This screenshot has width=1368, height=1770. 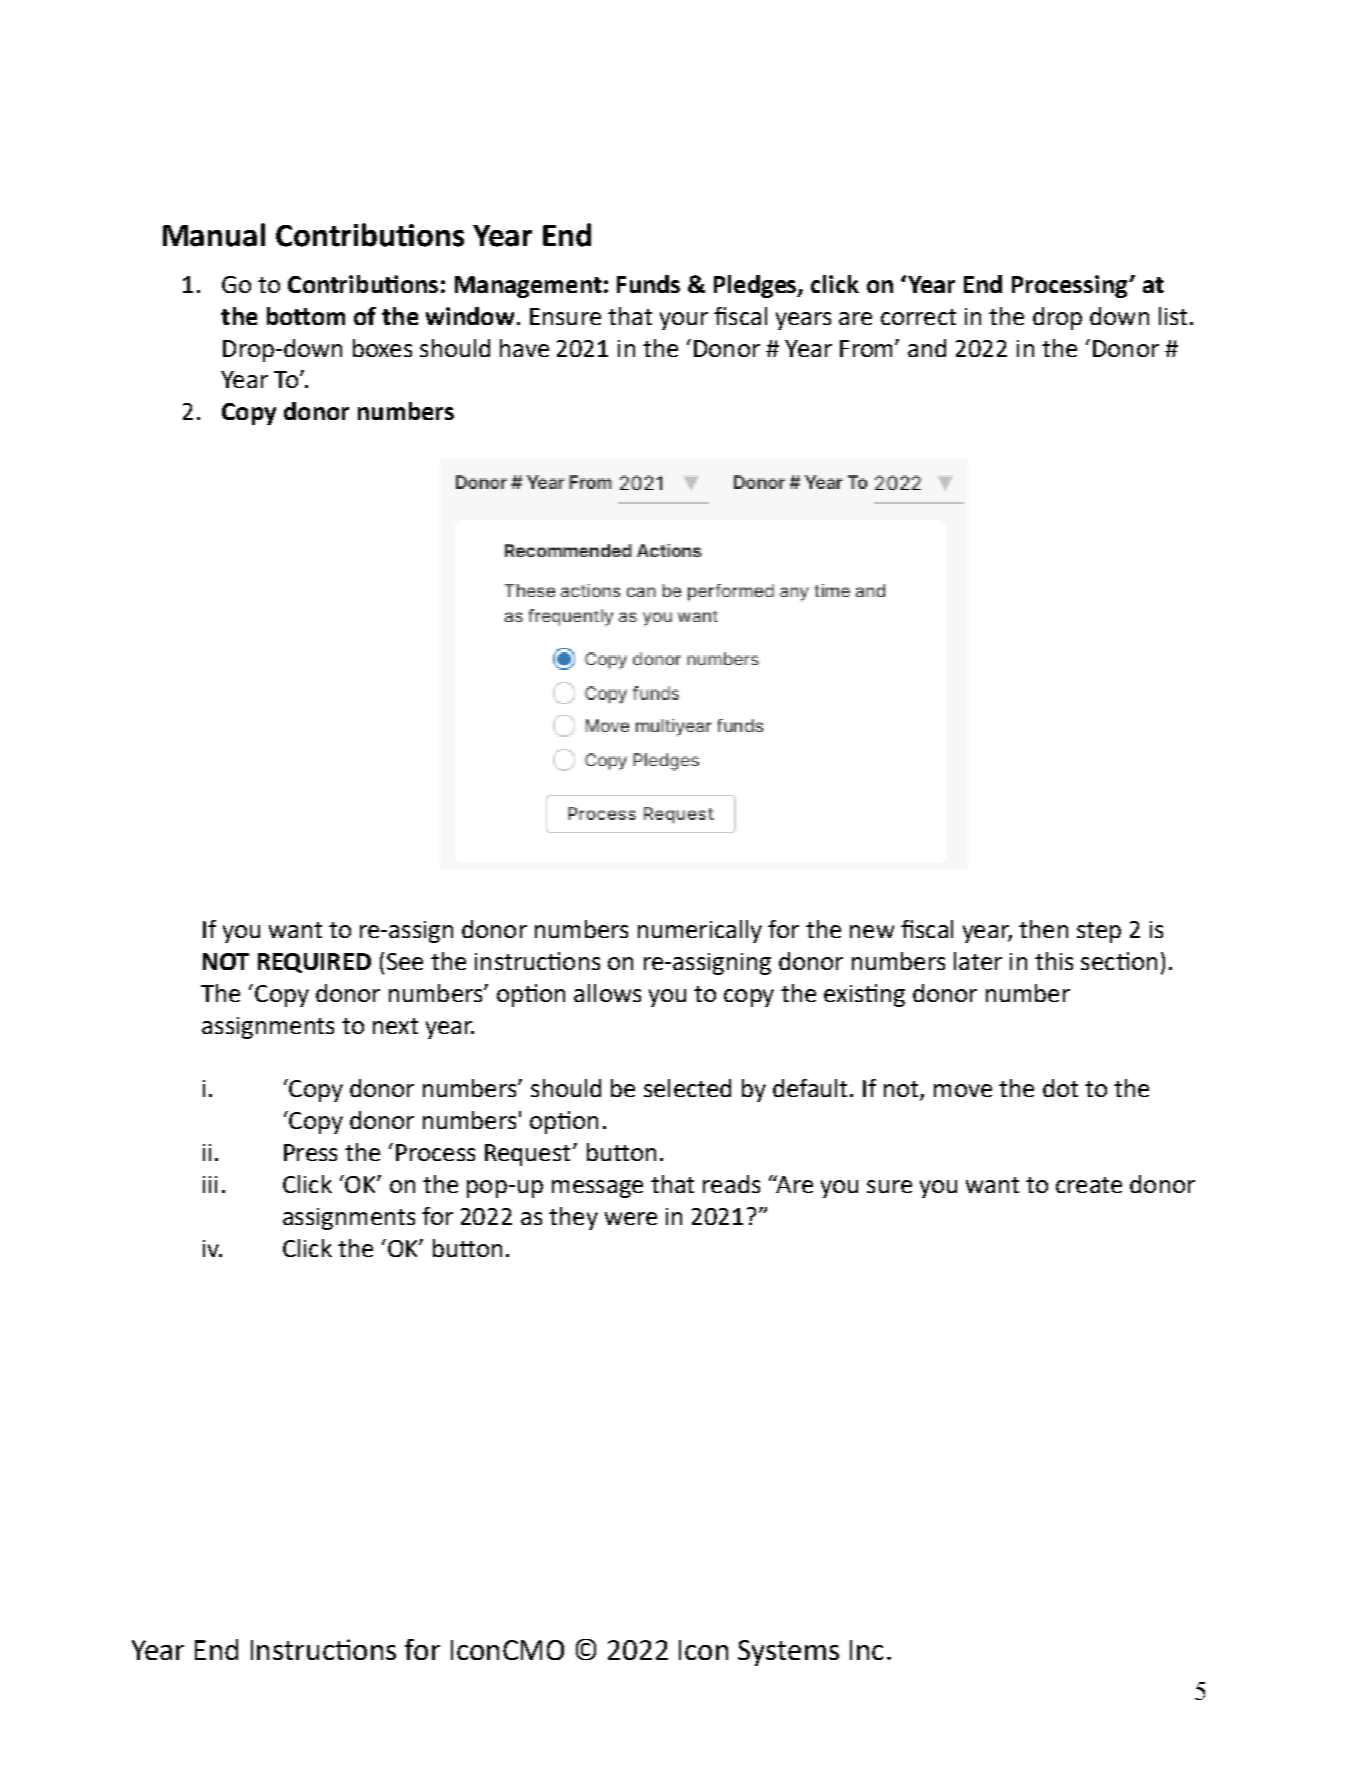 What do you see at coordinates (648, 284) in the screenshot?
I see `Funds` at bounding box center [648, 284].
